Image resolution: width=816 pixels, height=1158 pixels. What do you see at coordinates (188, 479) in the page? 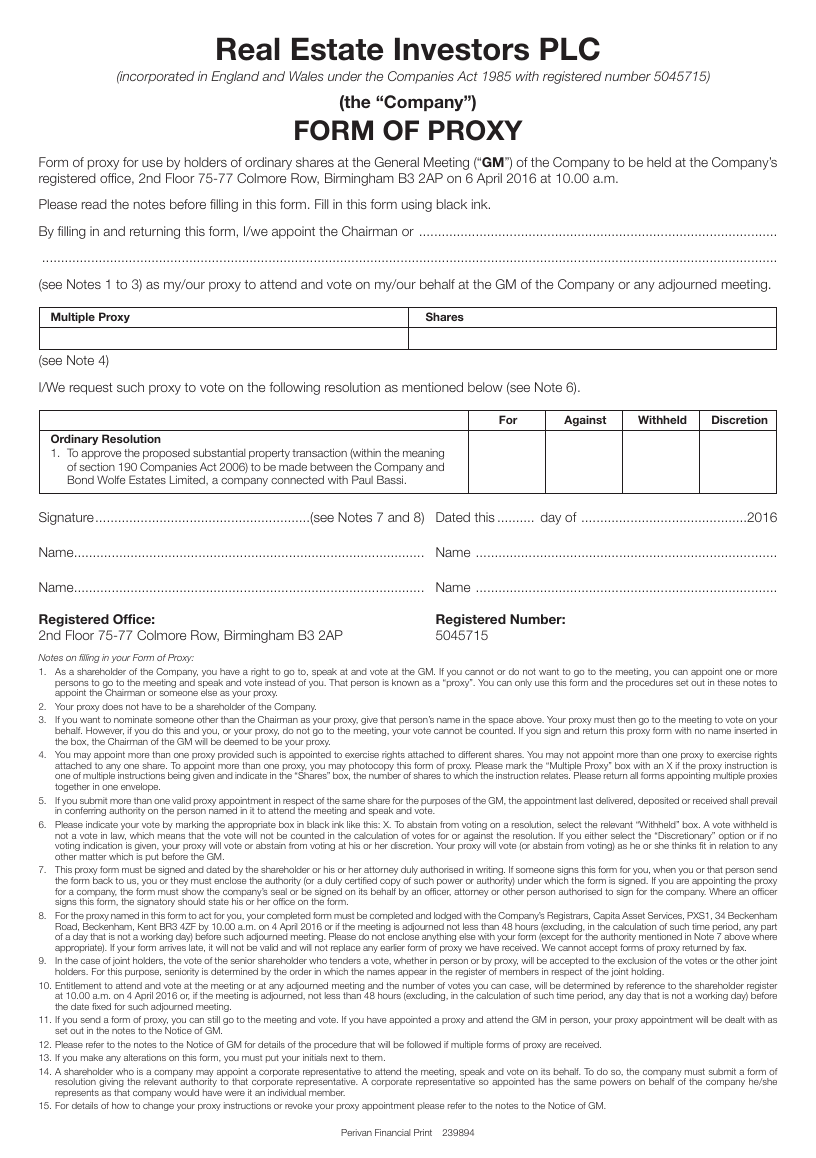
I see `Limited` at bounding box center [188, 479].
